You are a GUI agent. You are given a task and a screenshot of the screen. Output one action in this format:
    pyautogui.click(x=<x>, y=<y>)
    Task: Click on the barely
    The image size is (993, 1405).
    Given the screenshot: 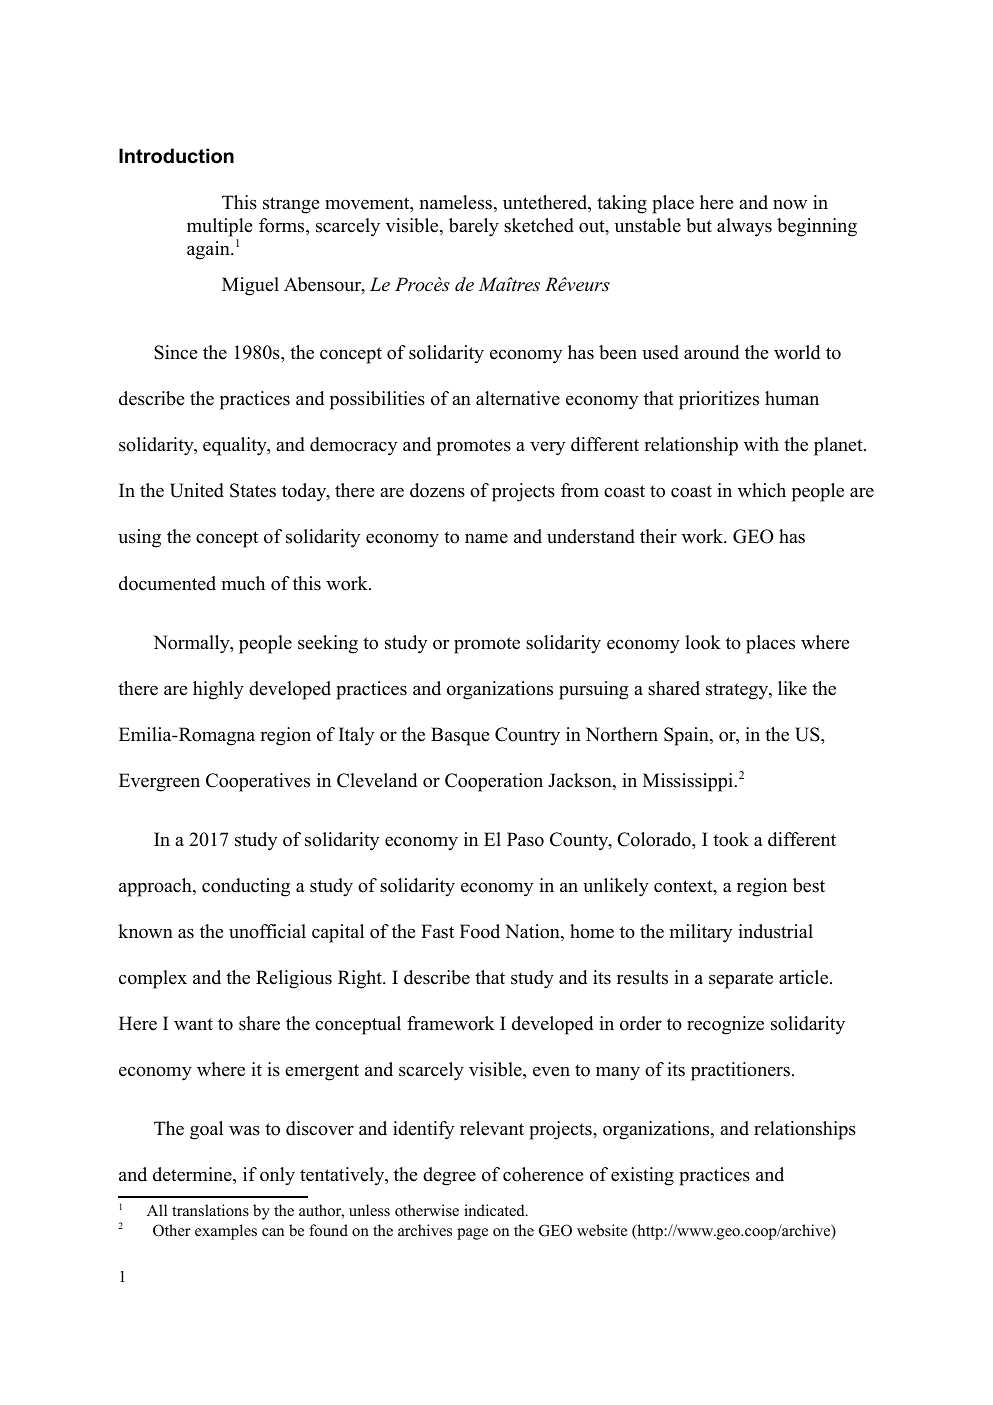 What is the action you would take?
    pyautogui.click(x=474, y=227)
